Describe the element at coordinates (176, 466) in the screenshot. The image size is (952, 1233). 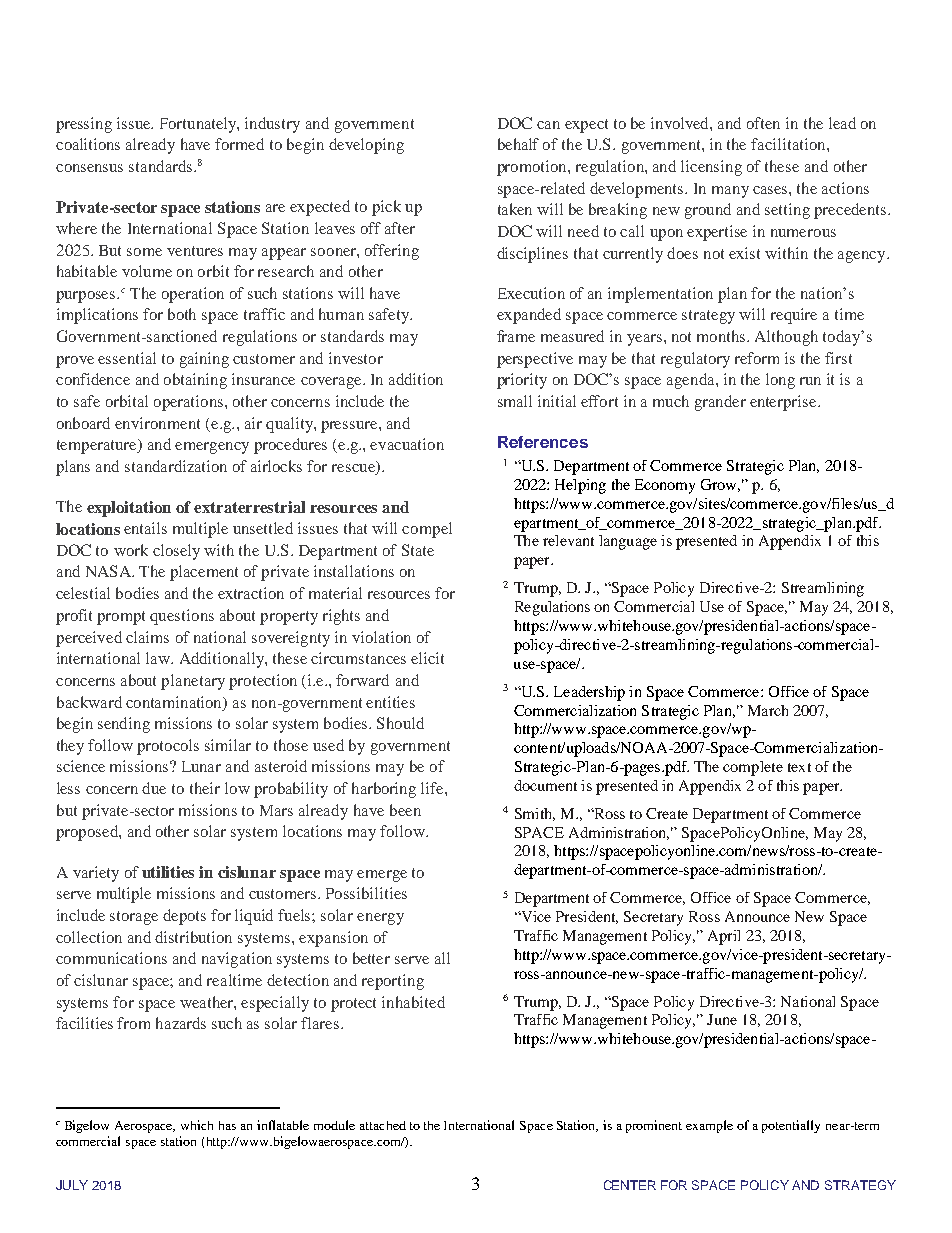
I see `standardization` at that location.
